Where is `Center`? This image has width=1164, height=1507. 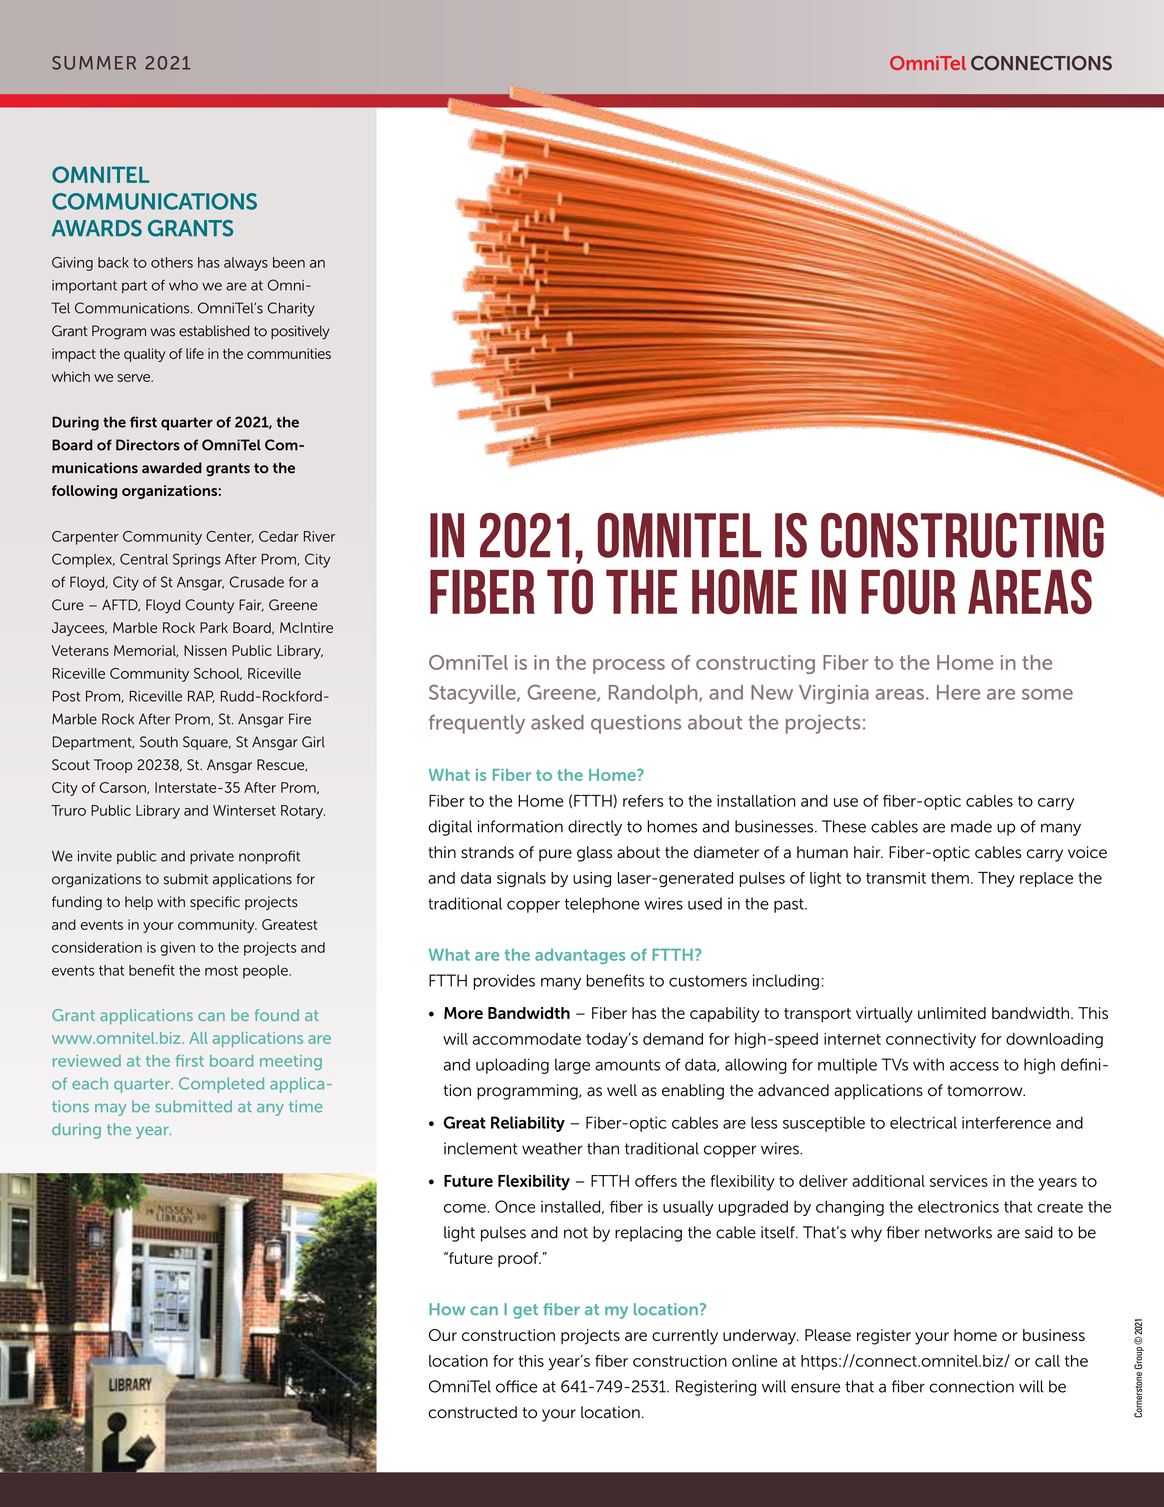
Center is located at coordinates (230, 537).
